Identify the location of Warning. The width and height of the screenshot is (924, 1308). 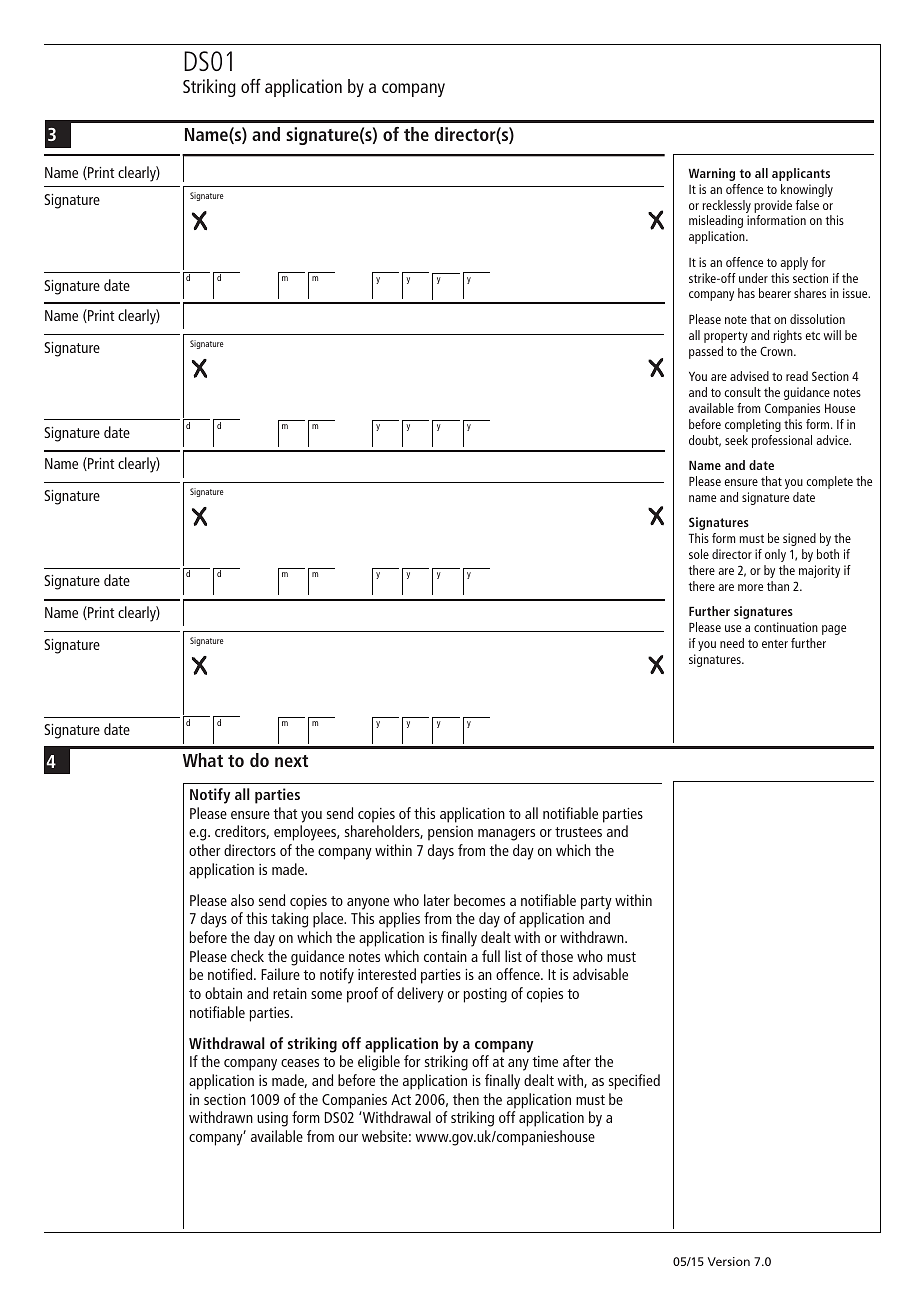
(712, 174).
